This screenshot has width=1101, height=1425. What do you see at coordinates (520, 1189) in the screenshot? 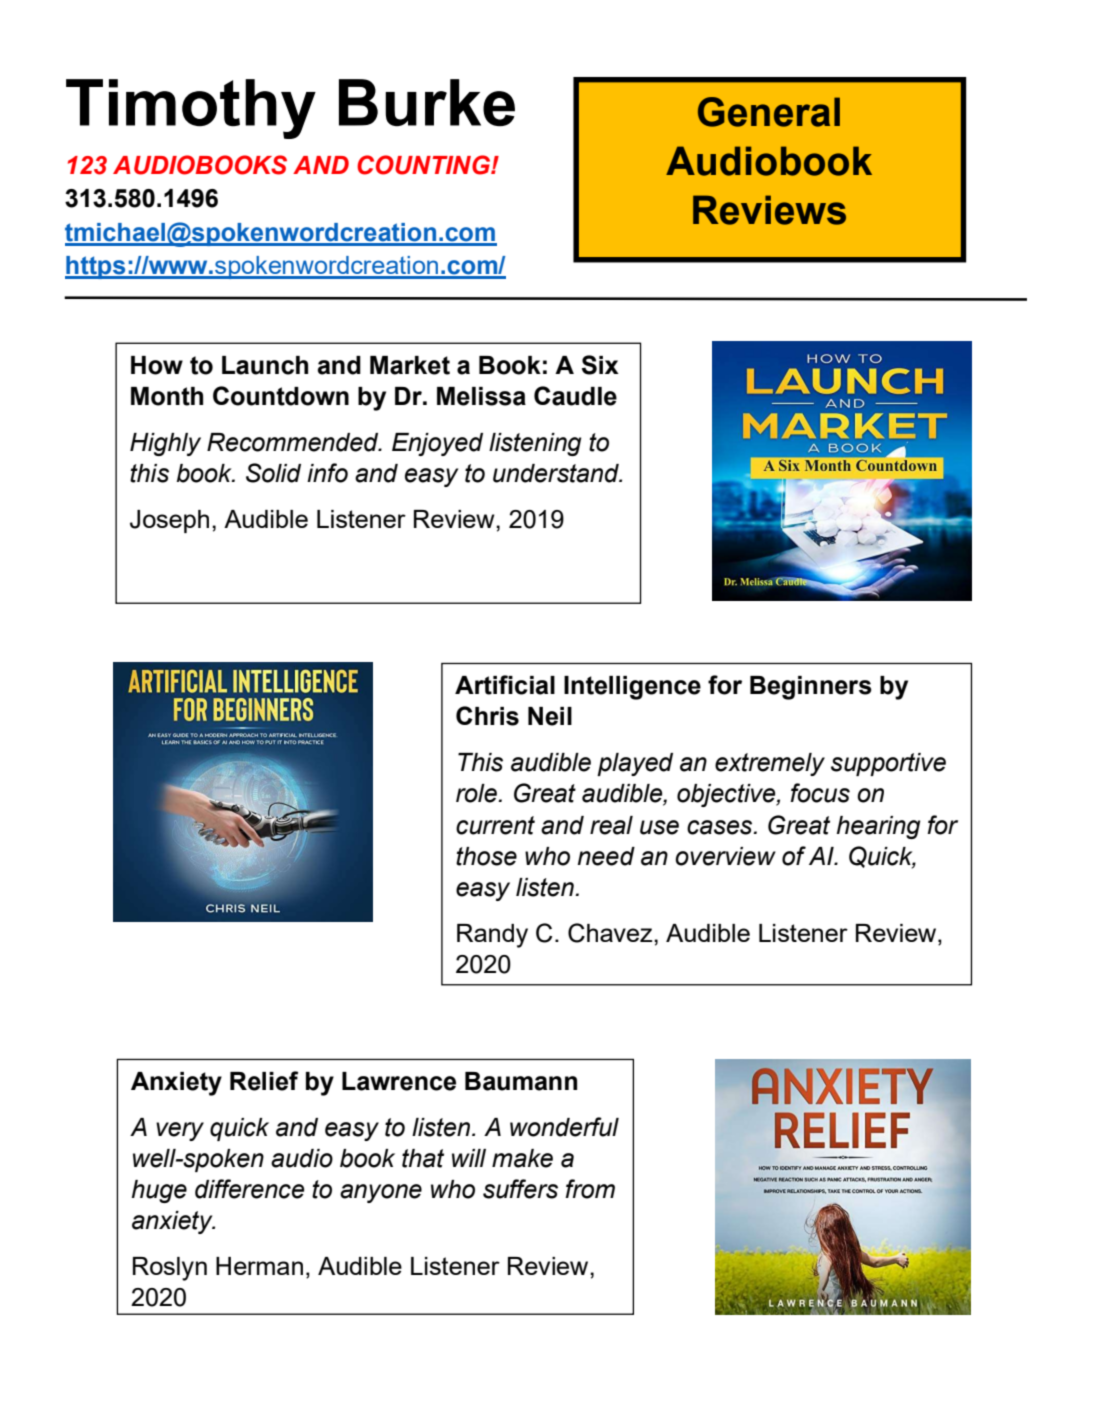
I see `suffers` at bounding box center [520, 1189].
